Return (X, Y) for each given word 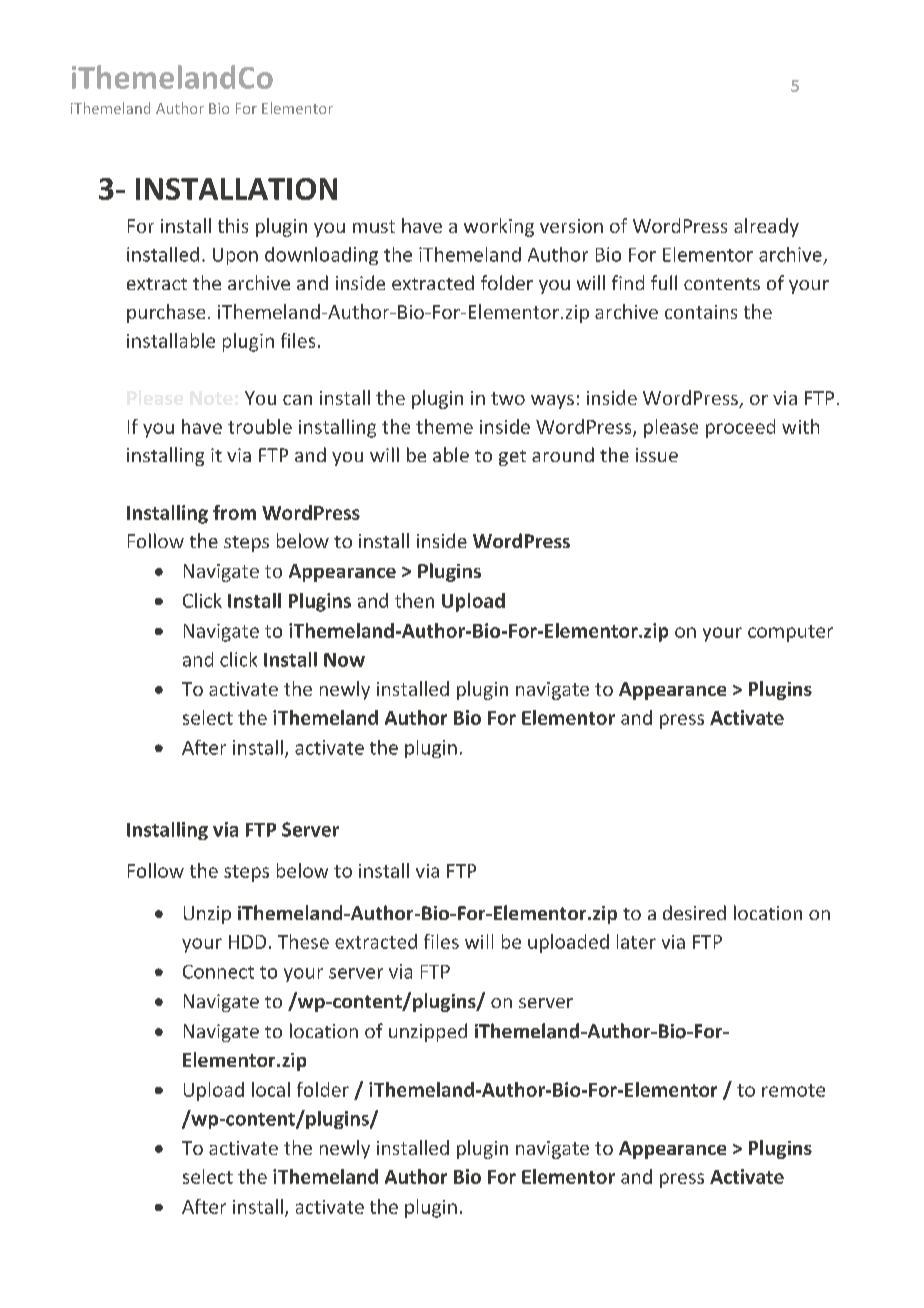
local (271, 1089)
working (499, 227)
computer (790, 633)
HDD (247, 942)
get (512, 458)
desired (694, 912)
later (636, 941)
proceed (740, 428)
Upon (235, 256)
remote (793, 1090)
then (414, 600)
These (303, 941)
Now (344, 660)
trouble (260, 426)
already (766, 227)
